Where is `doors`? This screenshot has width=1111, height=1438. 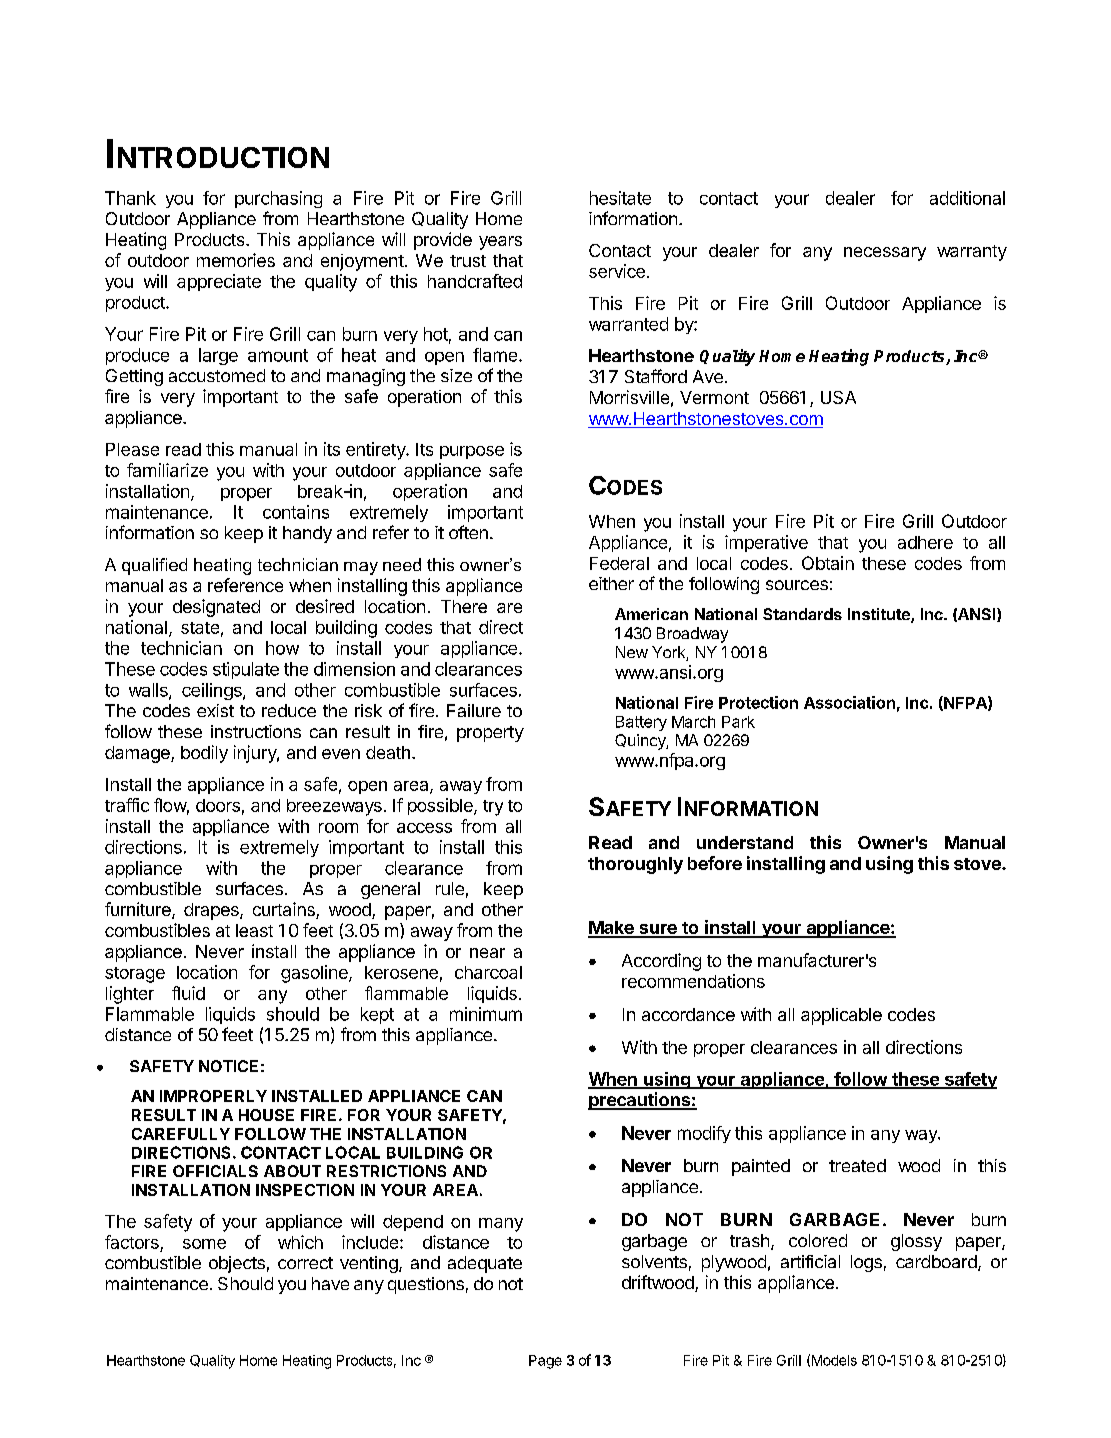
doors is located at coordinates (218, 805).
